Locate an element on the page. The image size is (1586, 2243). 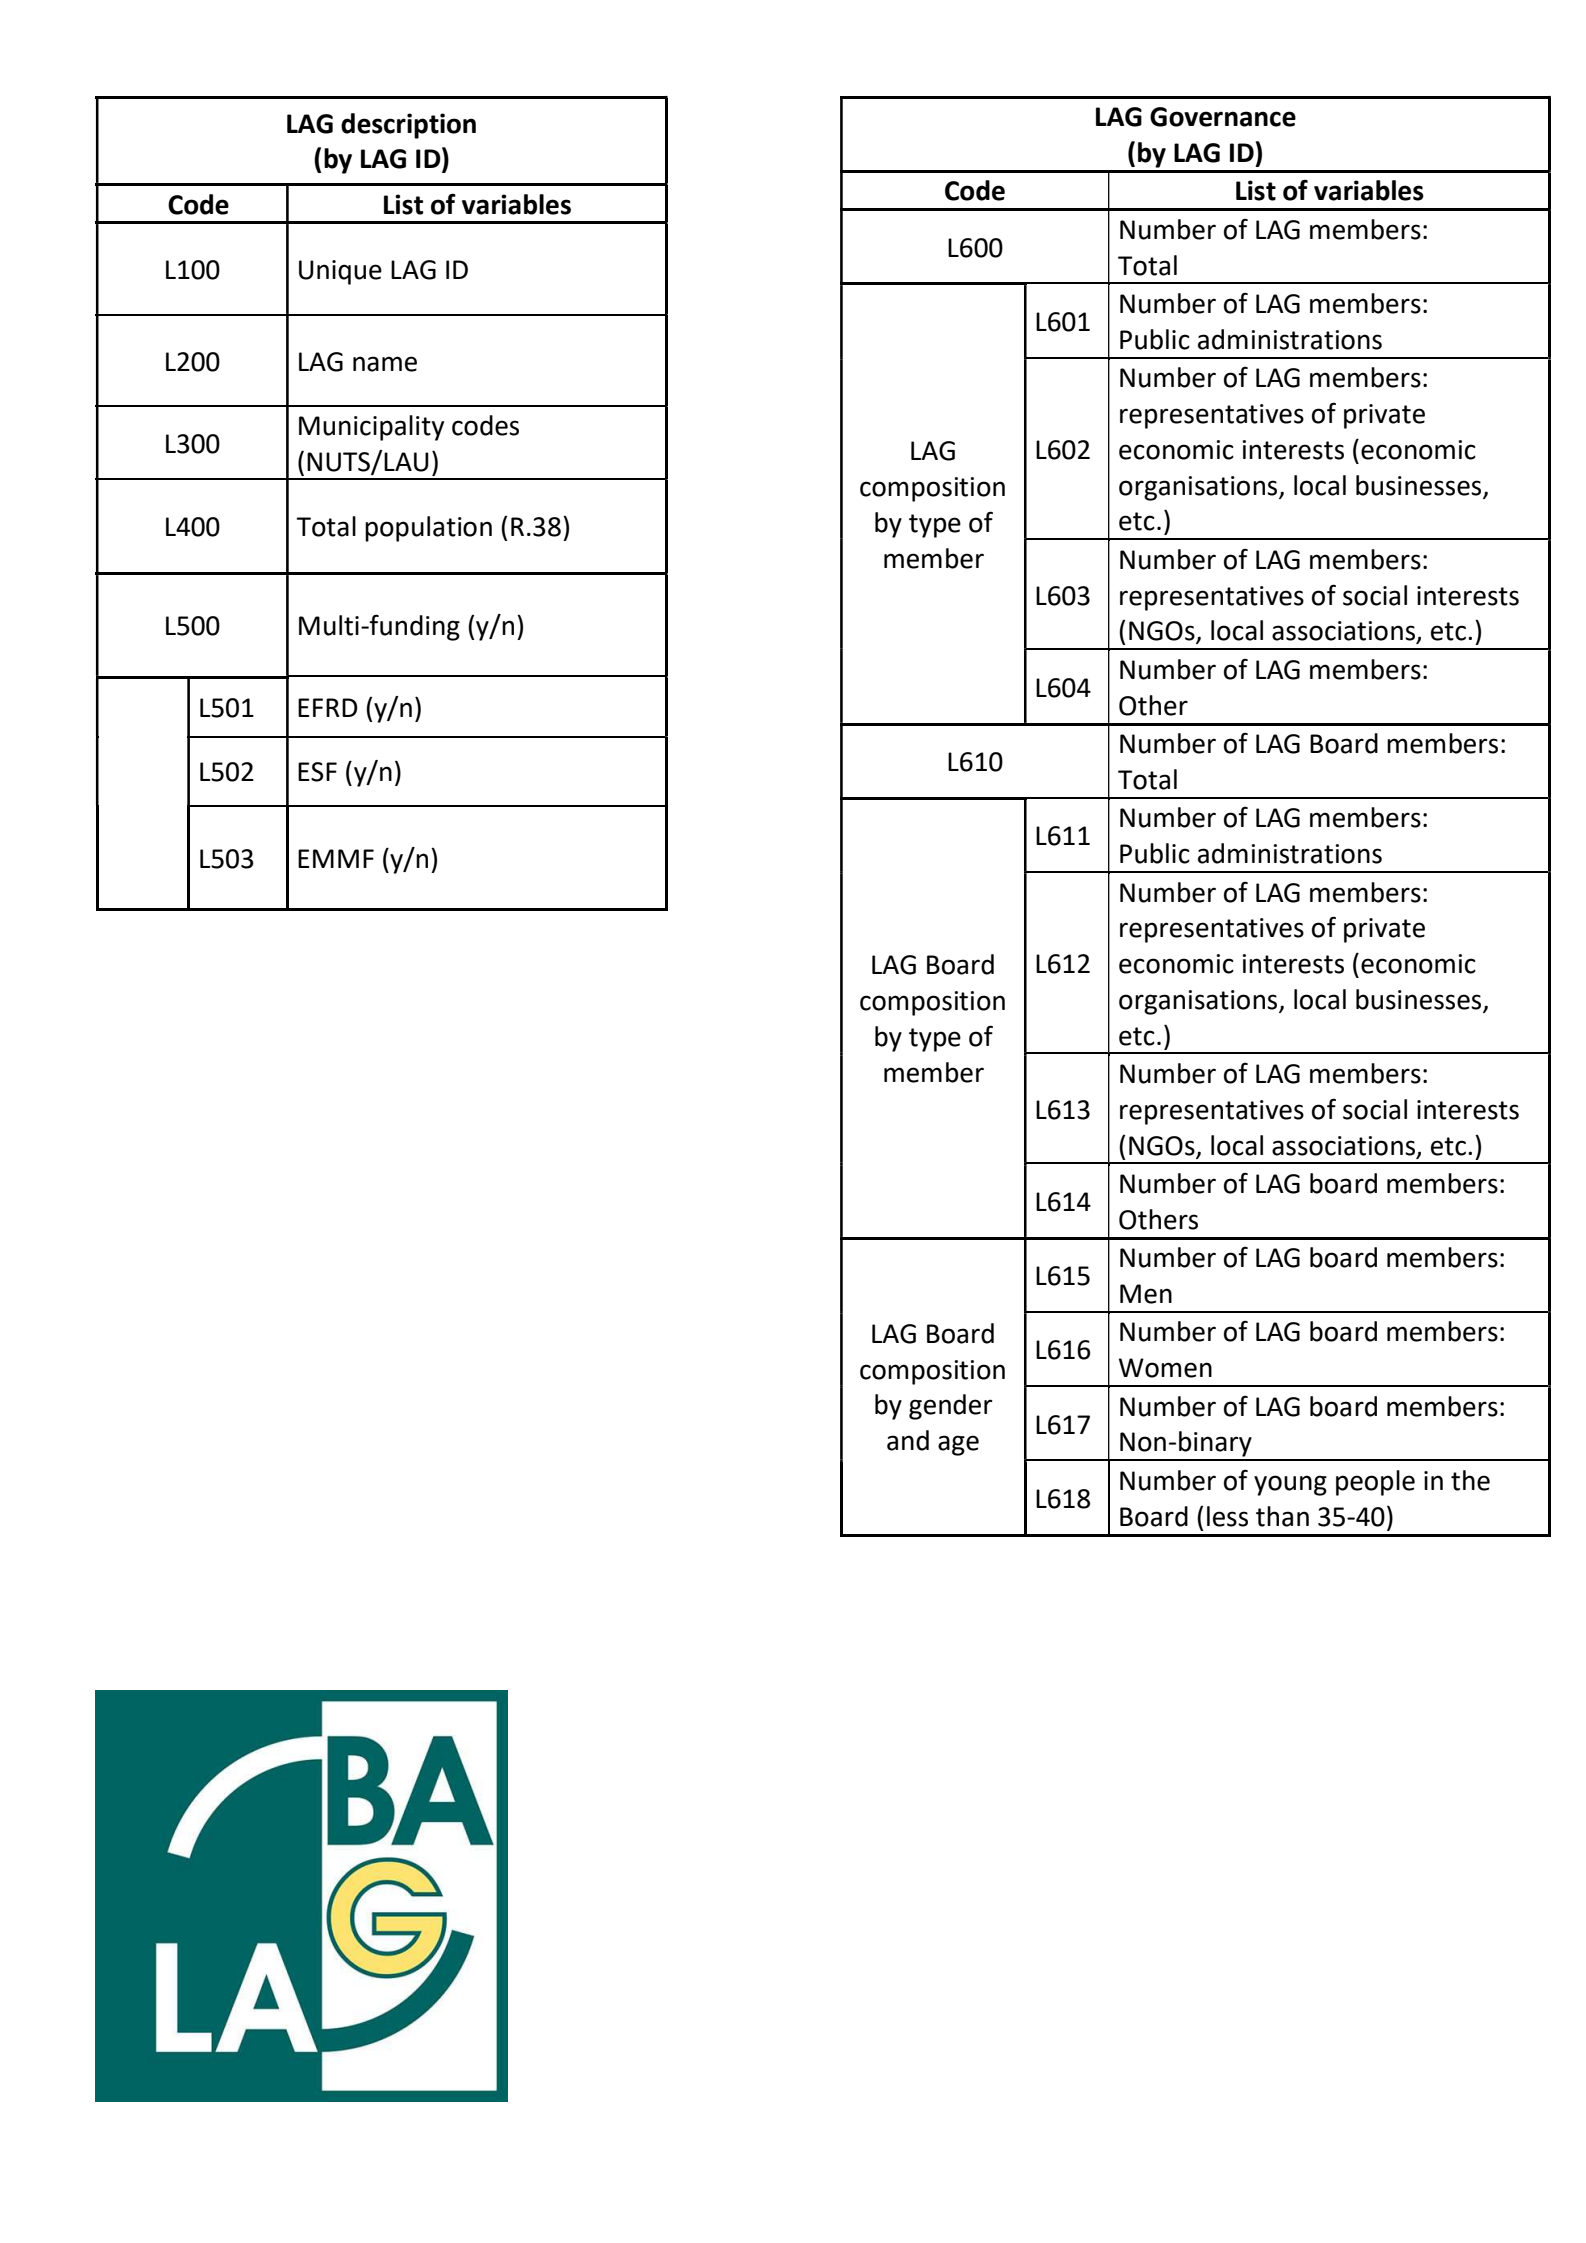
young is located at coordinates (1290, 1485).
